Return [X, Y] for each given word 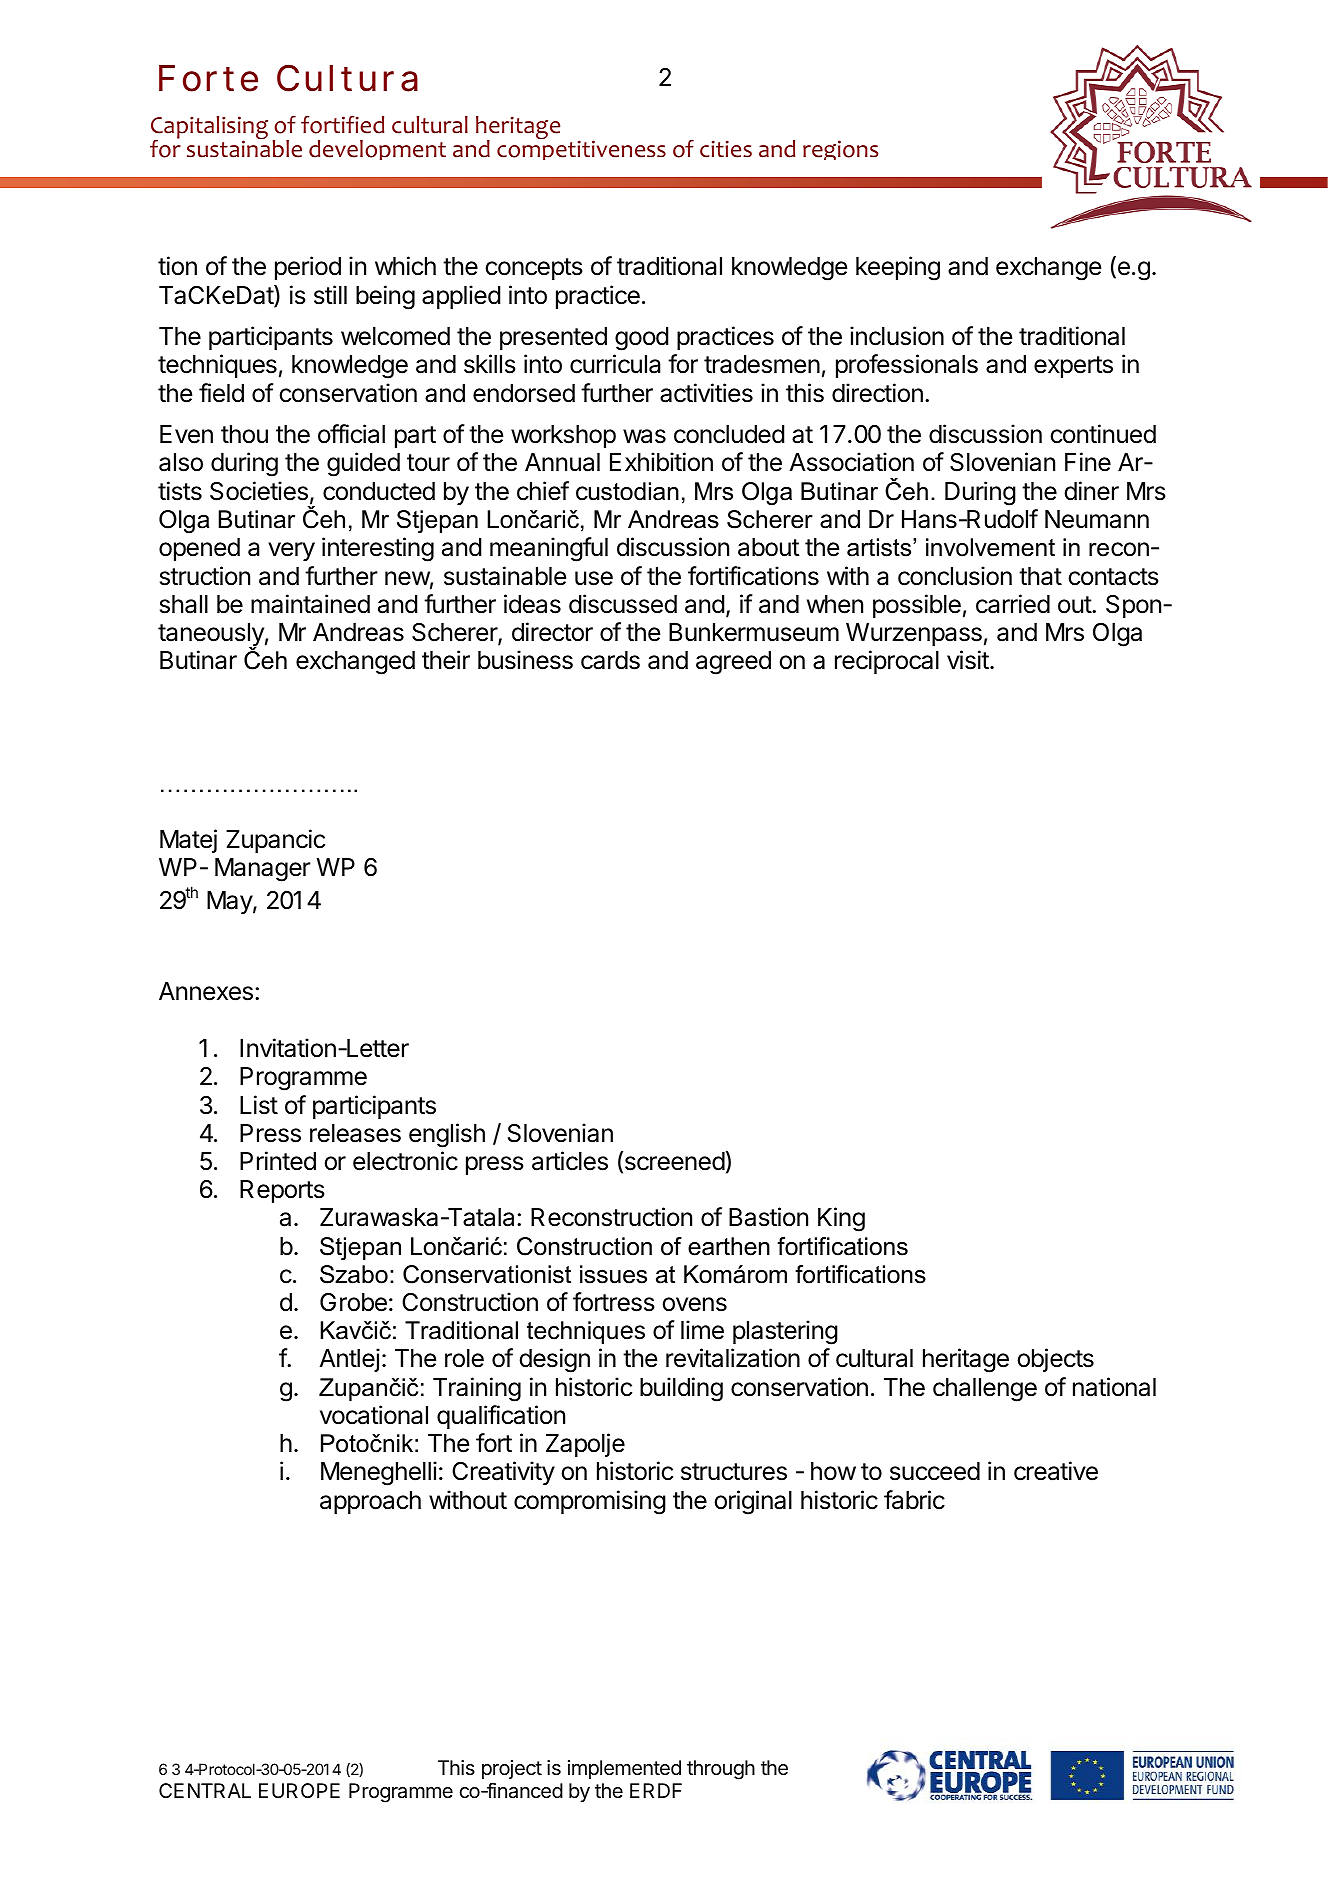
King [841, 1219]
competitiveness [581, 150]
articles [570, 1161]
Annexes [206, 991]
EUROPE [299, 1790]
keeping [898, 268]
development [377, 150]
